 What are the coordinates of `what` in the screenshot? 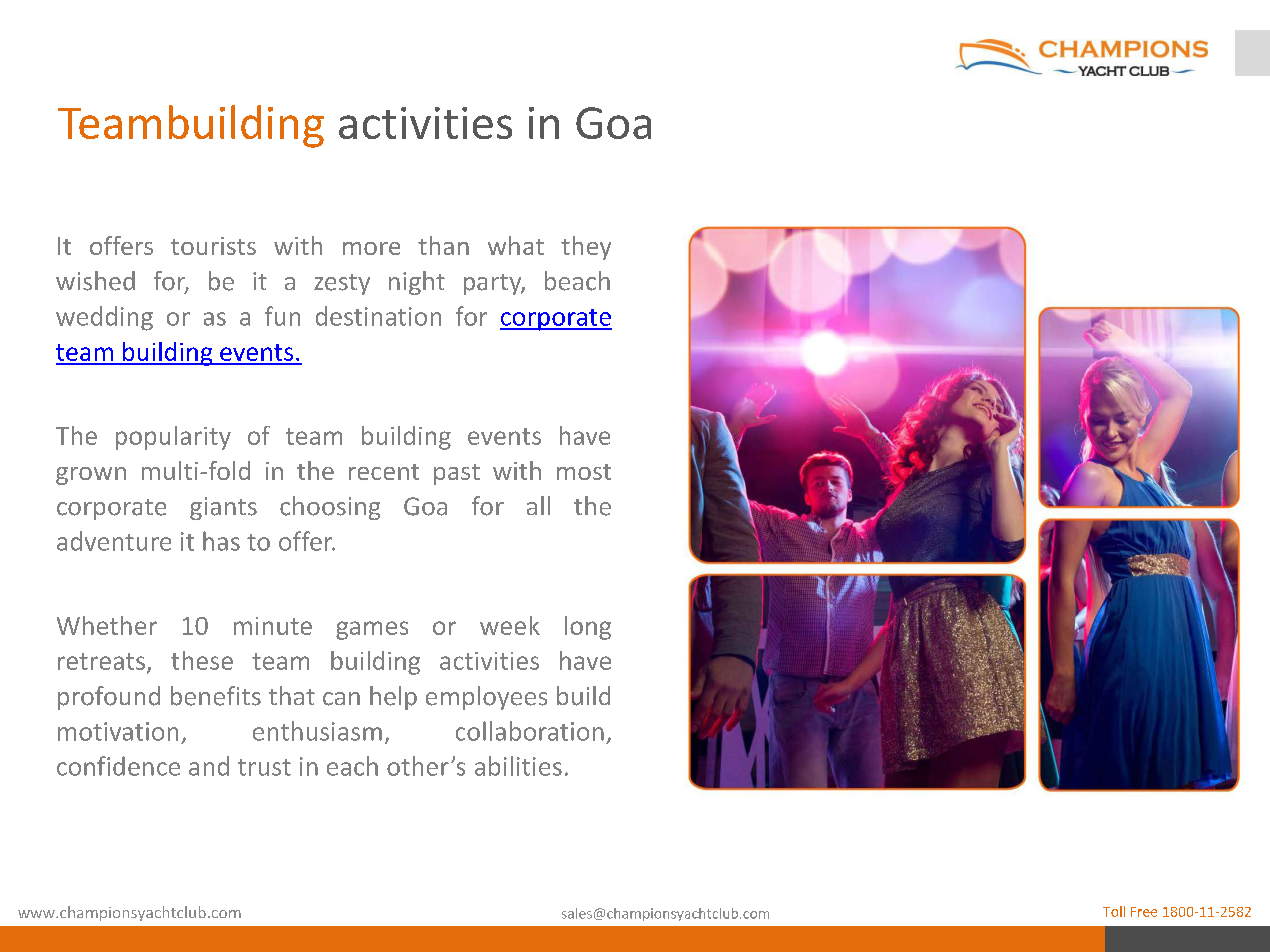 It's located at (516, 245).
